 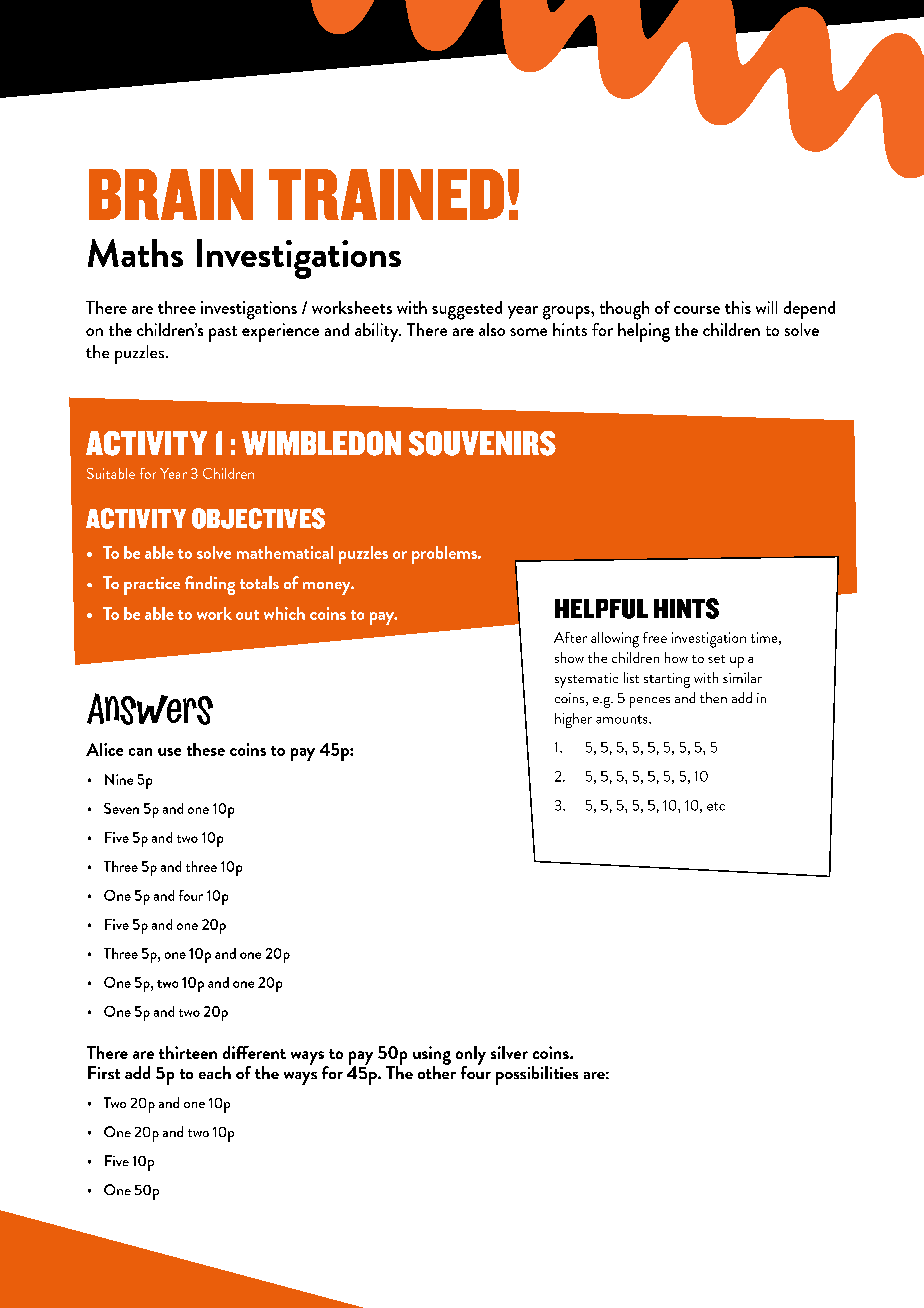 I want to click on WIMBLEDON, so click(x=321, y=443).
